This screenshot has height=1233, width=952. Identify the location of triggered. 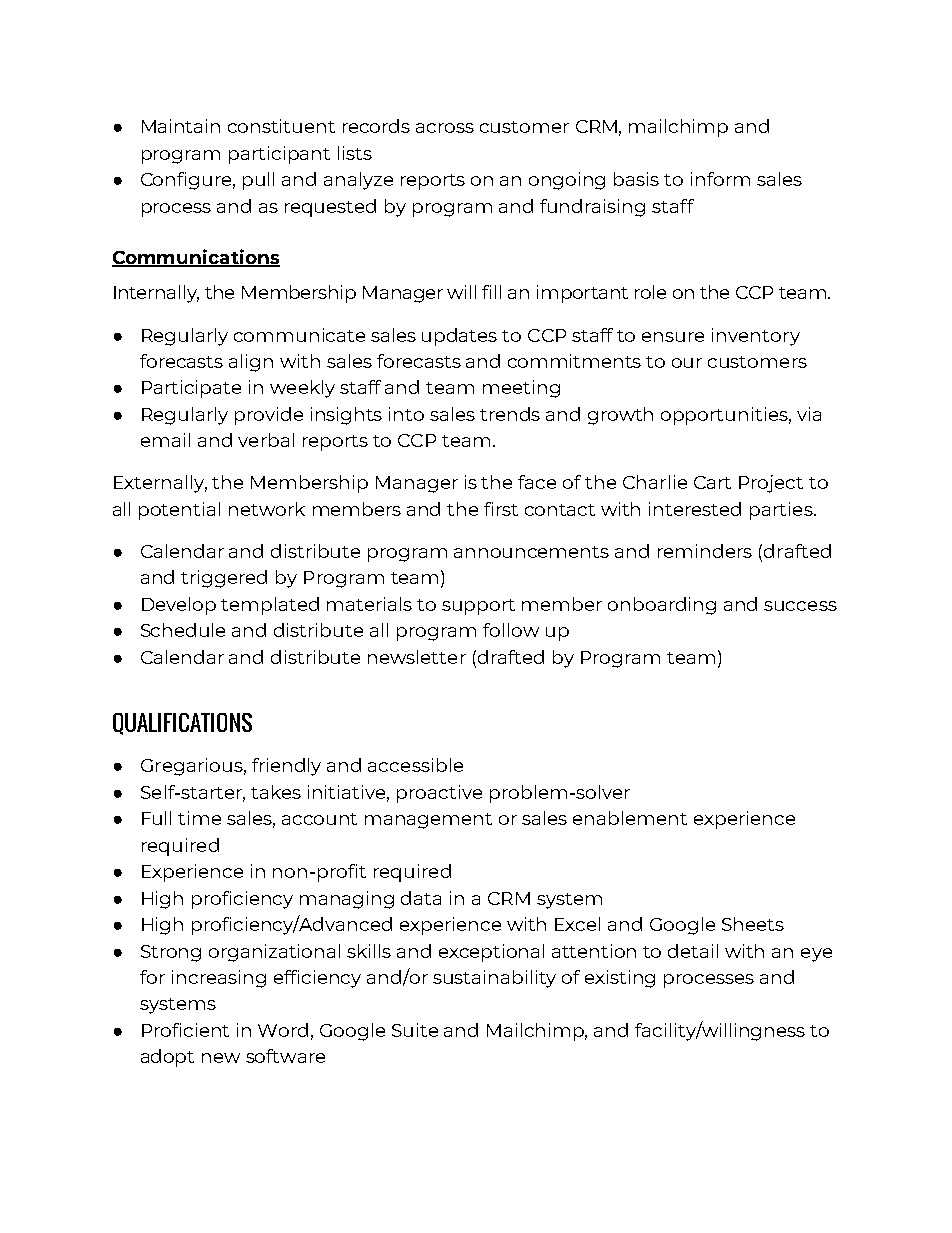
(224, 579).
